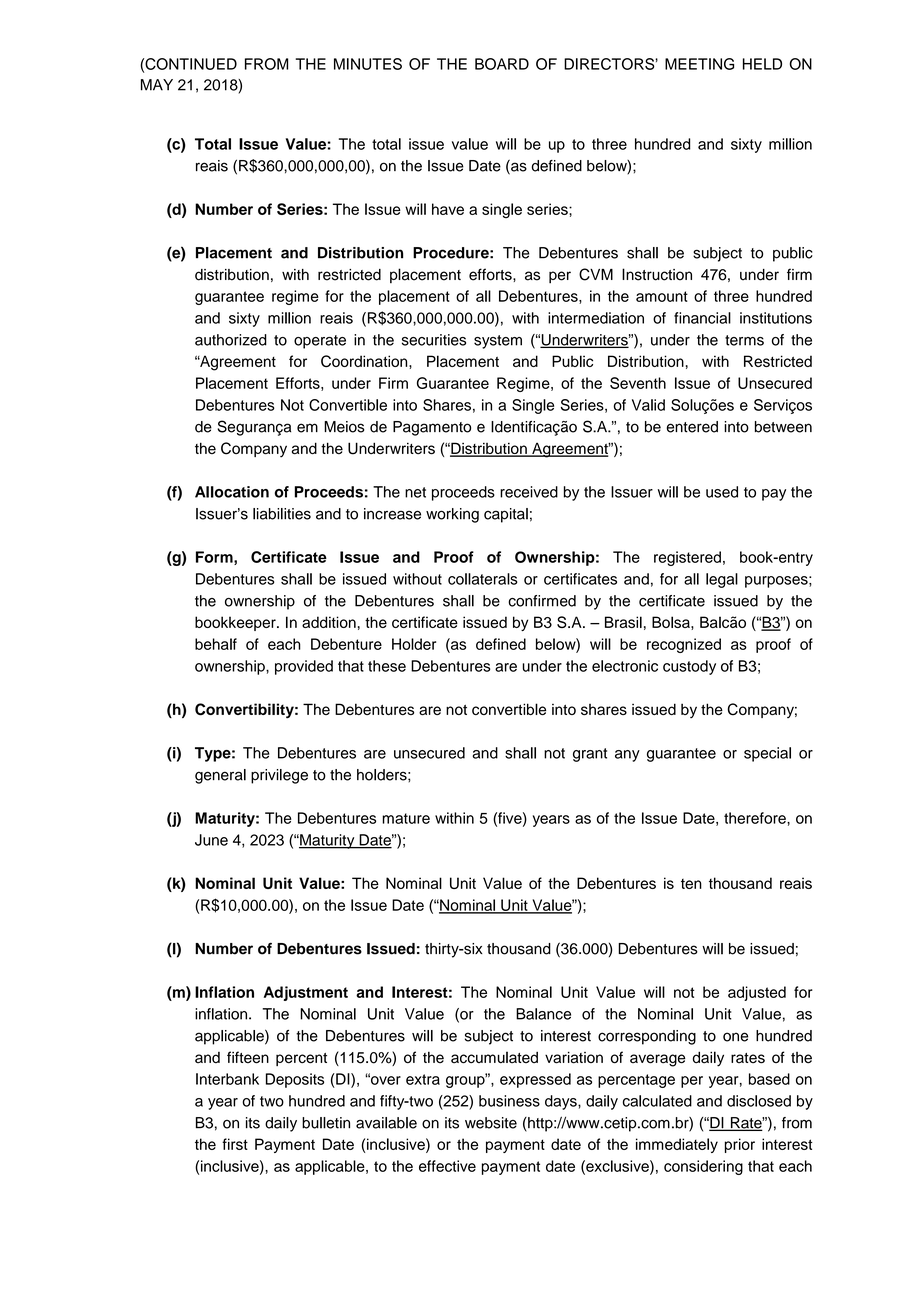 This screenshot has width=924, height=1308. What do you see at coordinates (231, 340) in the screenshot?
I see `authorized` at bounding box center [231, 340].
